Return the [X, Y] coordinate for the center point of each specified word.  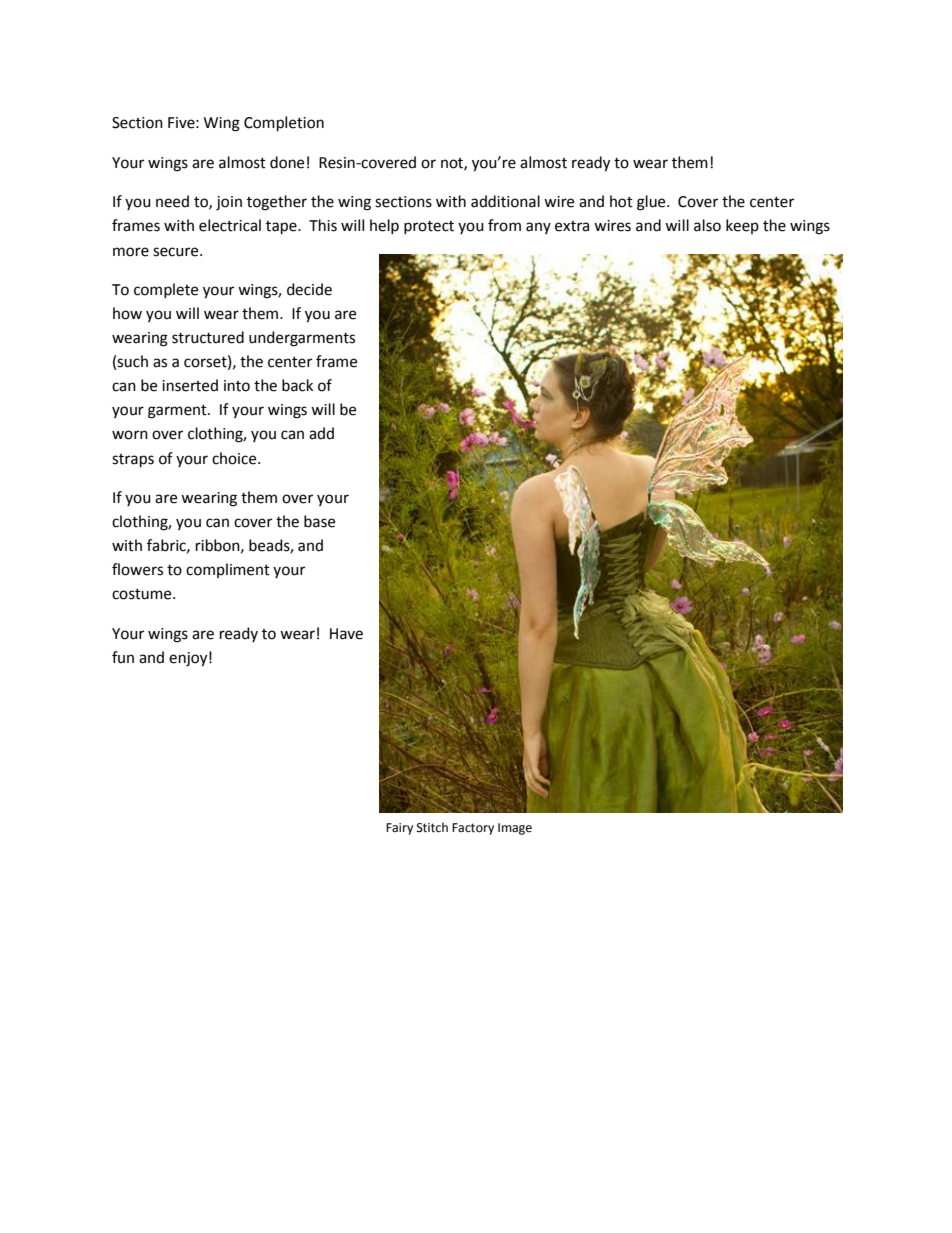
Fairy [399, 829]
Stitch [432, 827]
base [319, 521]
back [297, 385]
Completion [284, 124]
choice [235, 458]
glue [652, 203]
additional [505, 201]
